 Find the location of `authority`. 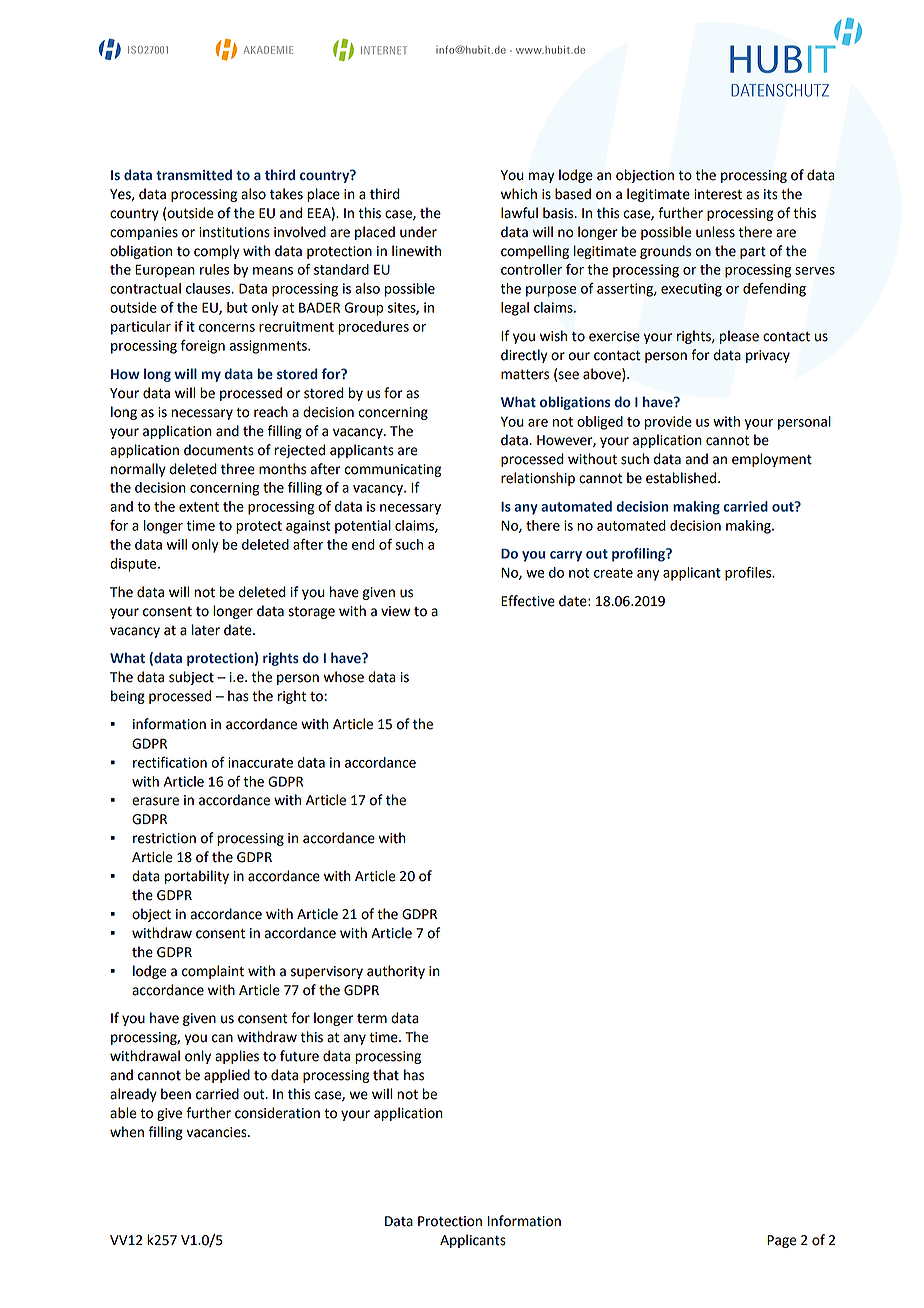

authority is located at coordinates (396, 972).
